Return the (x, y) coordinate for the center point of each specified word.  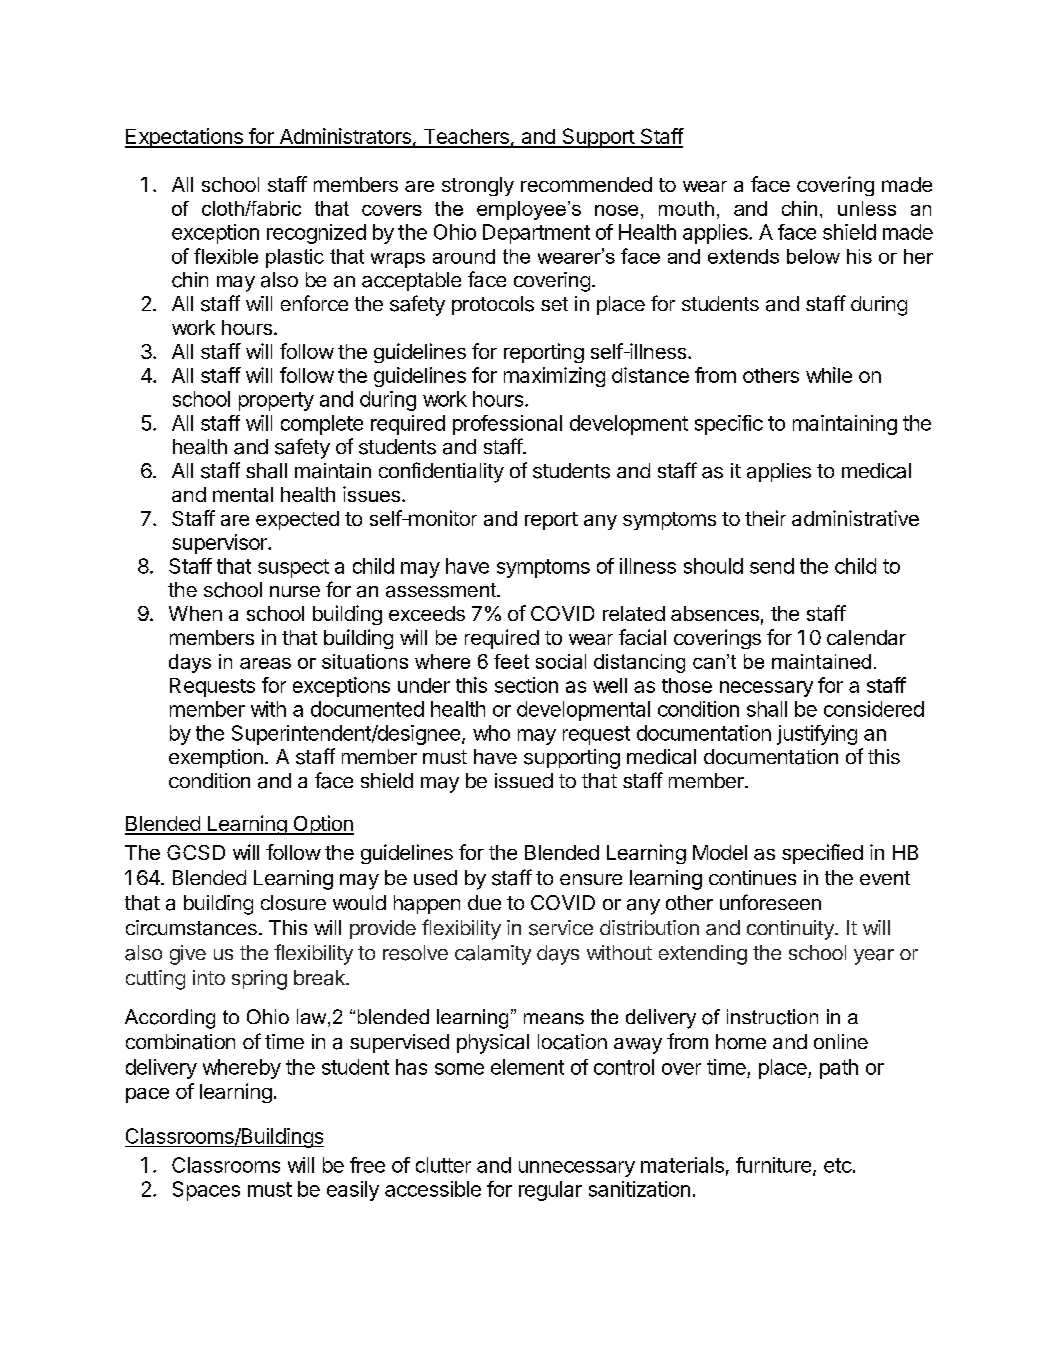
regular (550, 1191)
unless (867, 208)
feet (511, 661)
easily (353, 1191)
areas (265, 663)
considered (874, 709)
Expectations (185, 138)
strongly (478, 186)
